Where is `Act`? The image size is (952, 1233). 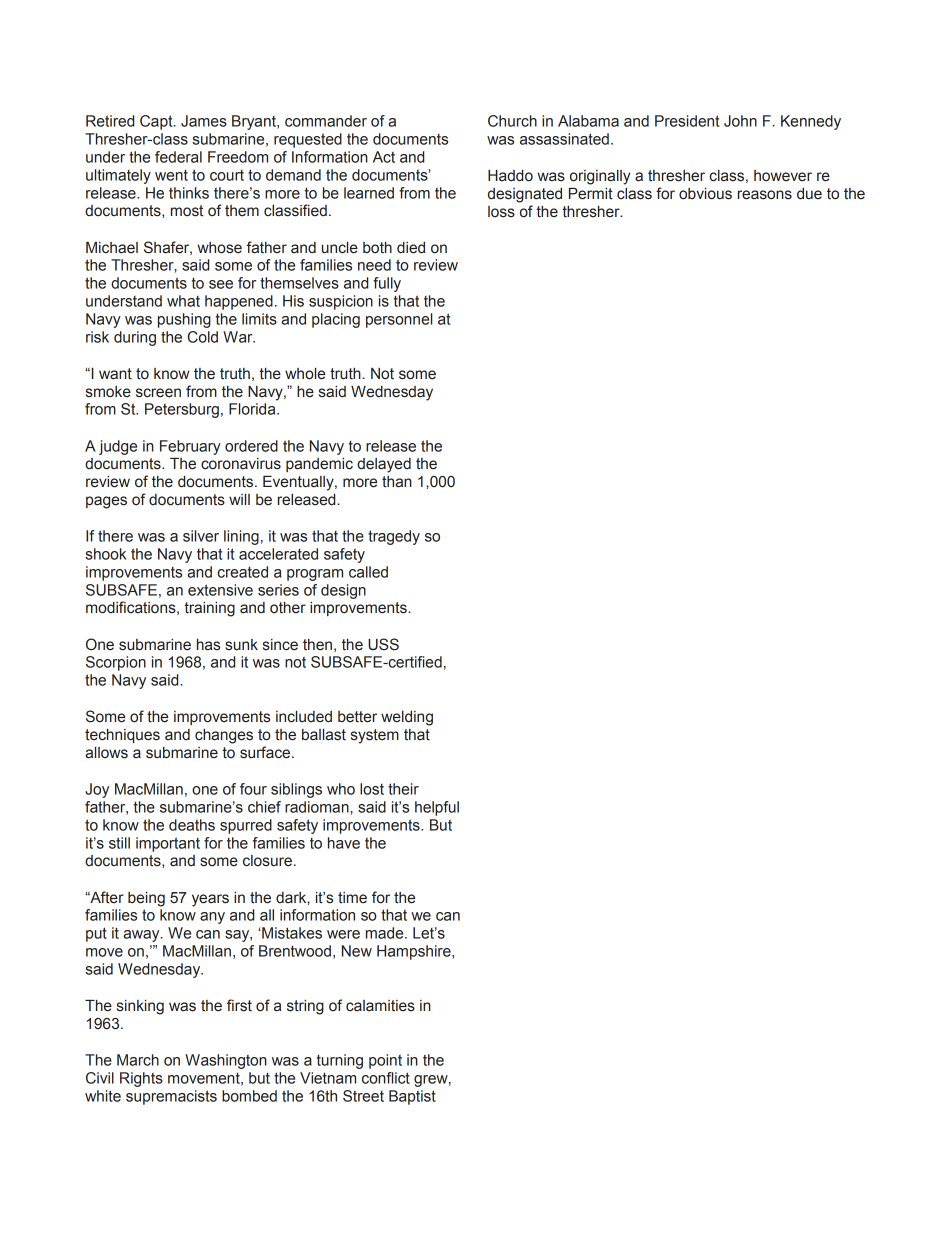
Act is located at coordinates (384, 157).
